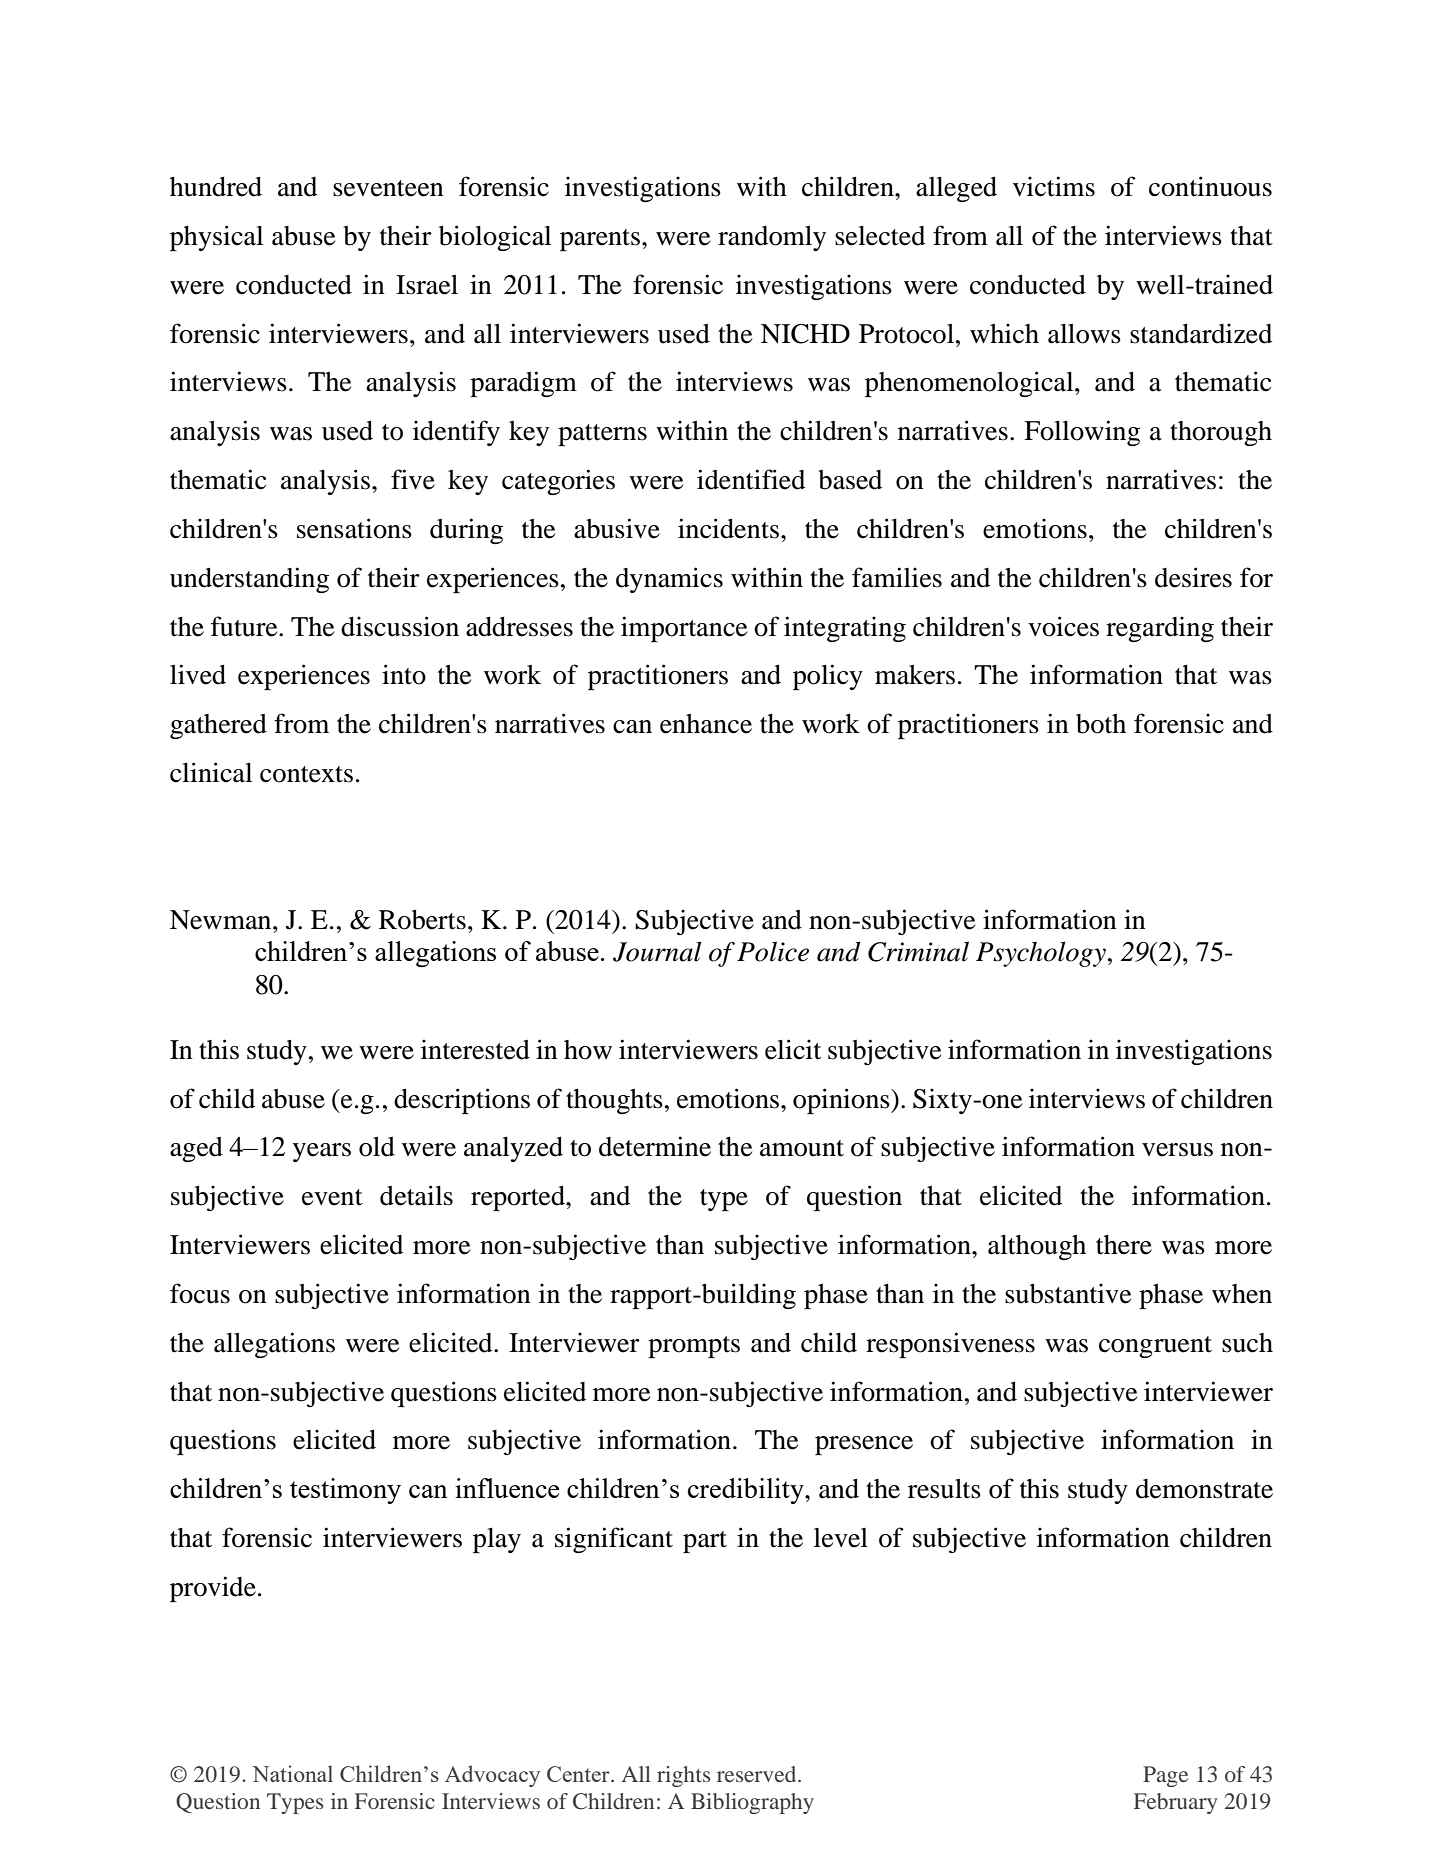  I want to click on Psychology, so click(1041, 954).
